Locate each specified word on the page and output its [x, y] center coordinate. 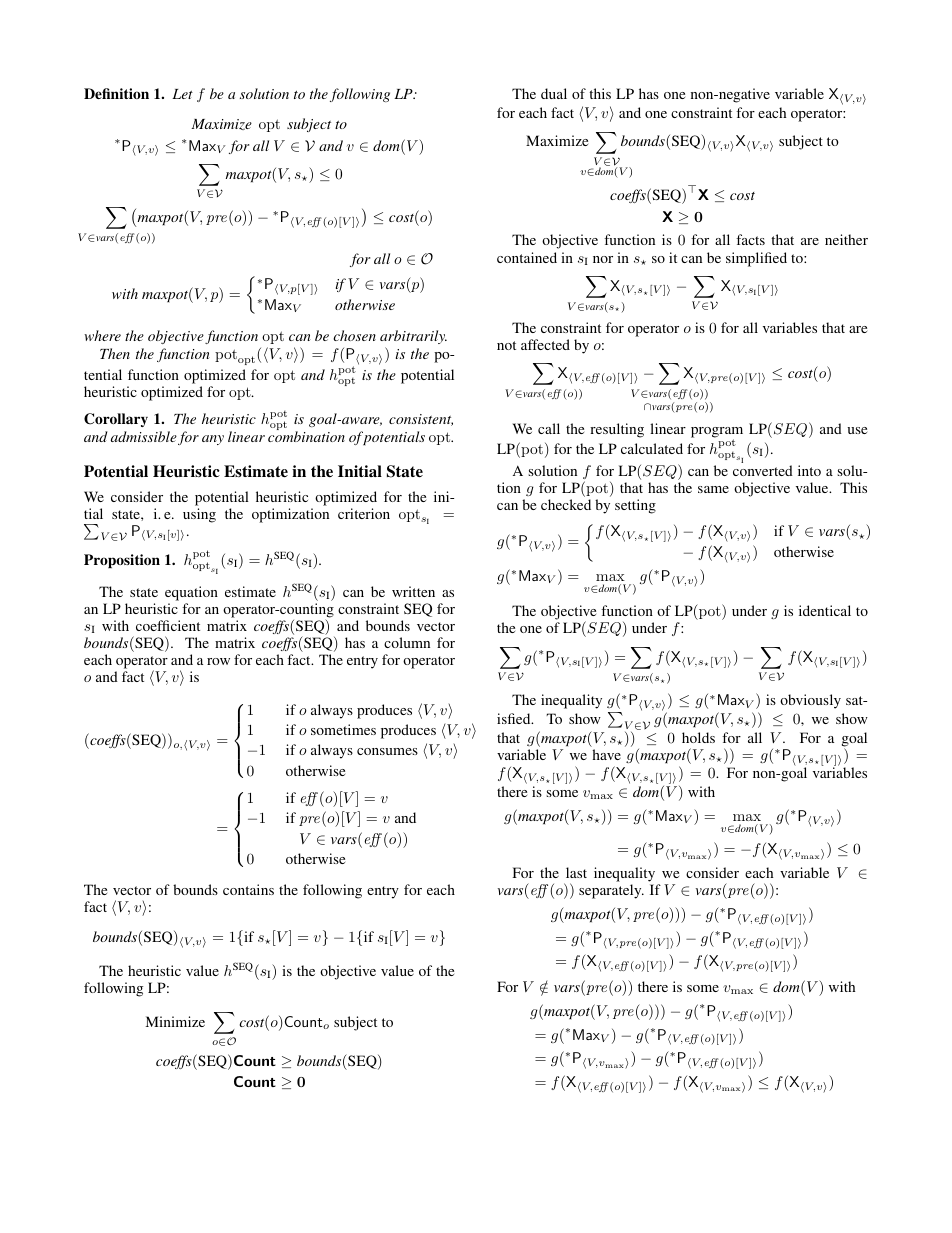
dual [554, 93]
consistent [421, 420]
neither [846, 239]
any [213, 440]
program [717, 434]
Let [182, 94]
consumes [387, 751]
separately [611, 891]
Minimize [175, 1021]
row [218, 661]
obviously [810, 701]
